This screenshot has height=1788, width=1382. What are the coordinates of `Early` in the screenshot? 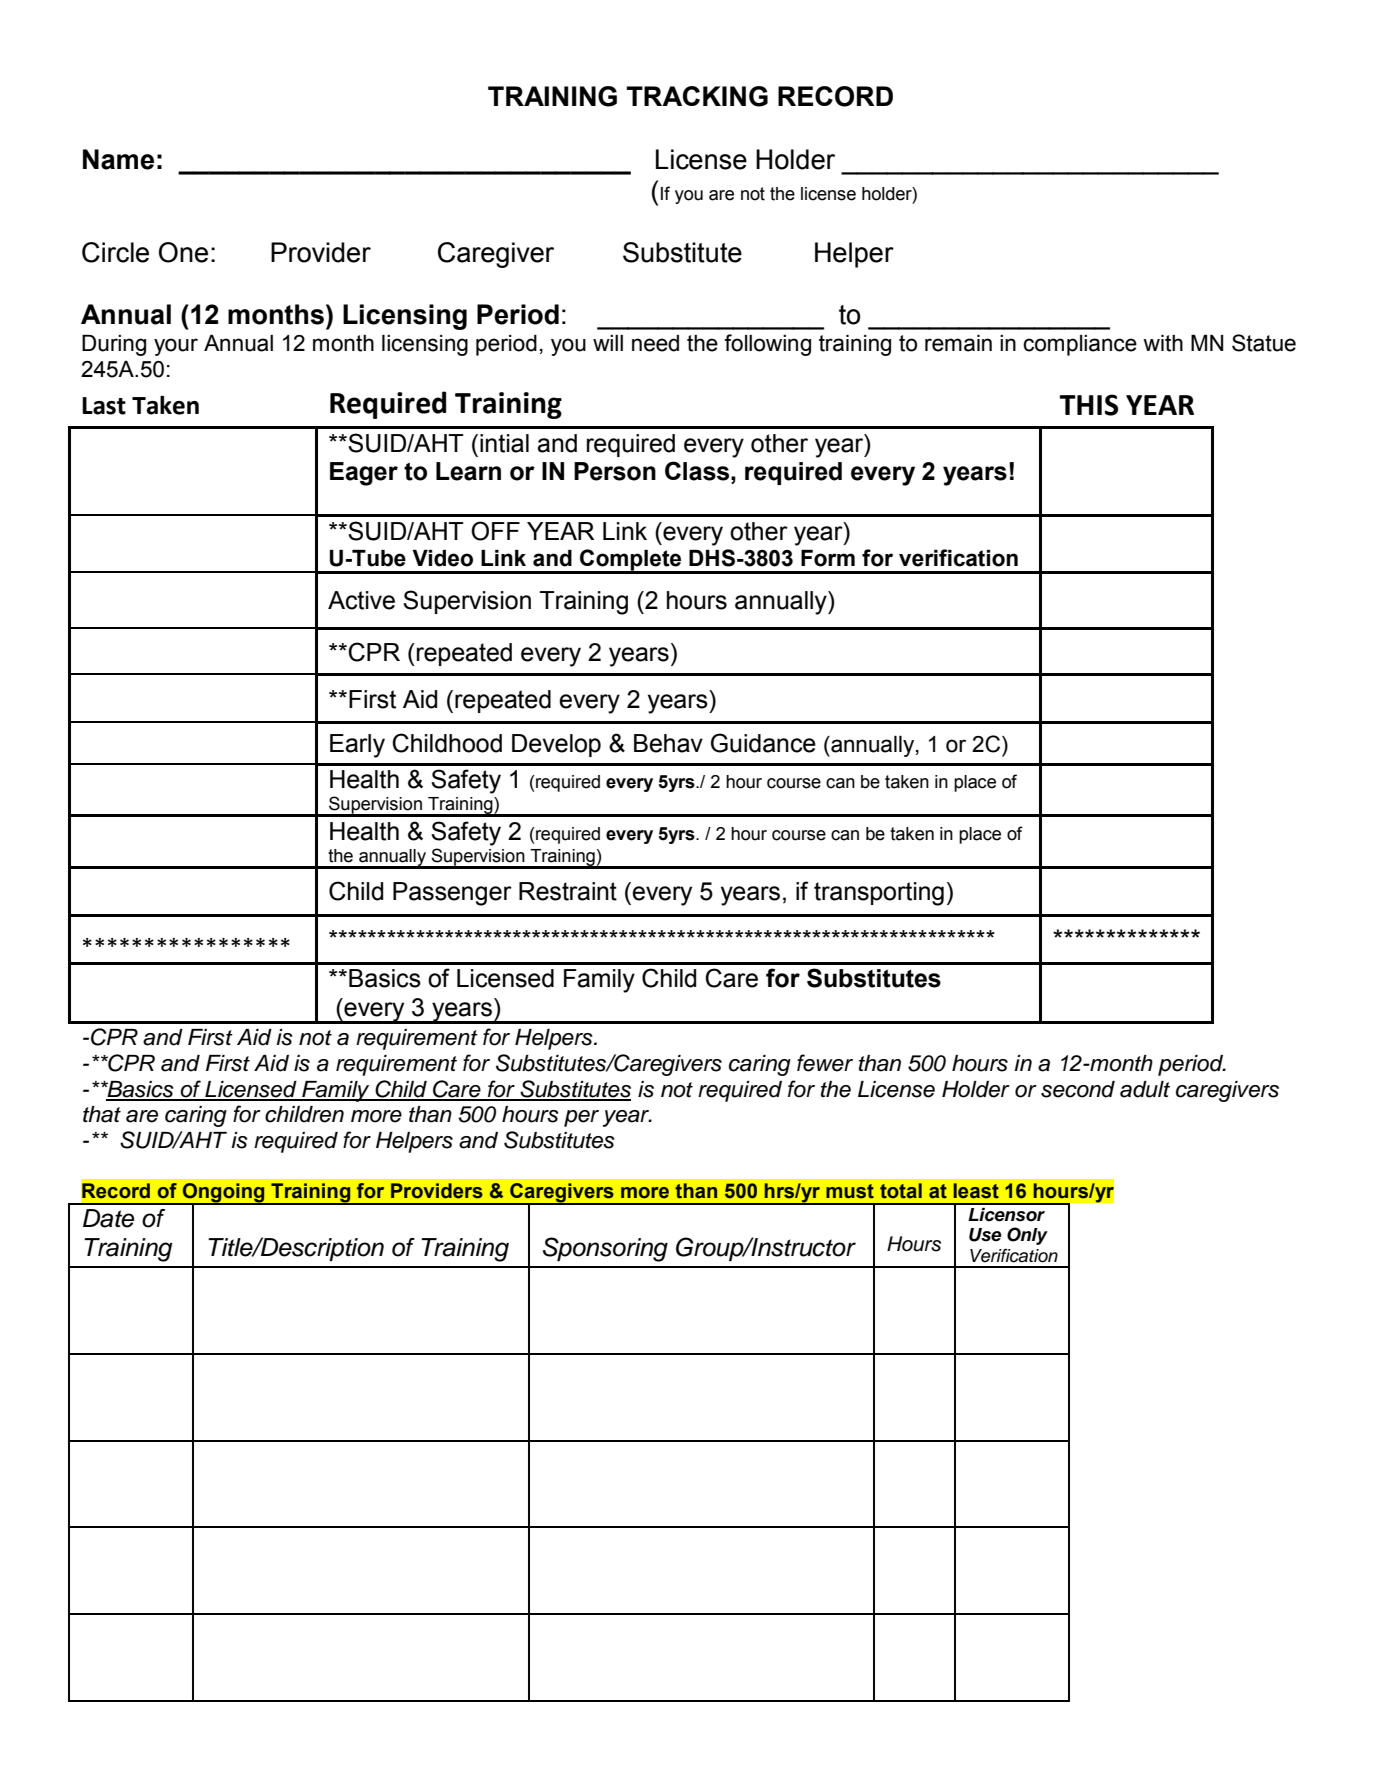 It's located at (357, 746).
